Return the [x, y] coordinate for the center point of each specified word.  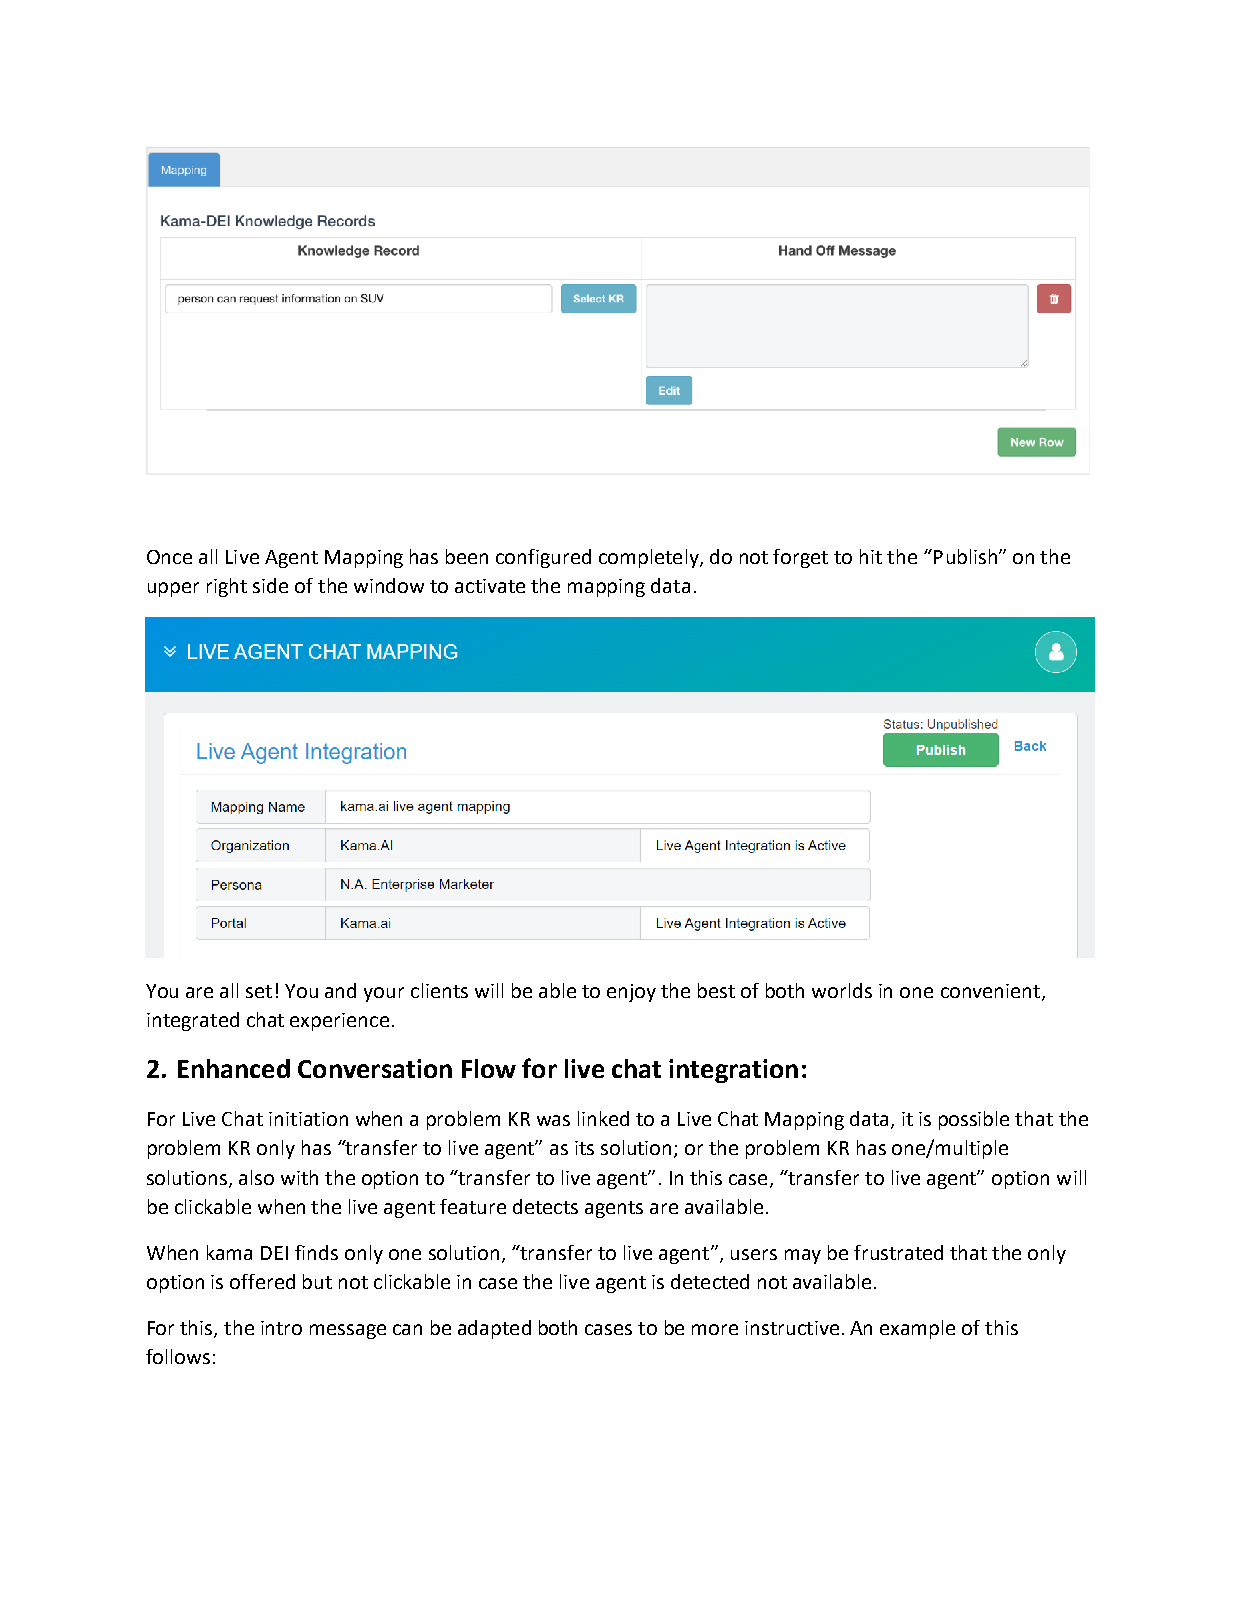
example [917, 1329]
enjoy [631, 993]
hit [871, 556]
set [259, 991]
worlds [842, 990]
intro [281, 1328]
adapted [494, 1329]
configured [543, 558]
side [270, 585]
